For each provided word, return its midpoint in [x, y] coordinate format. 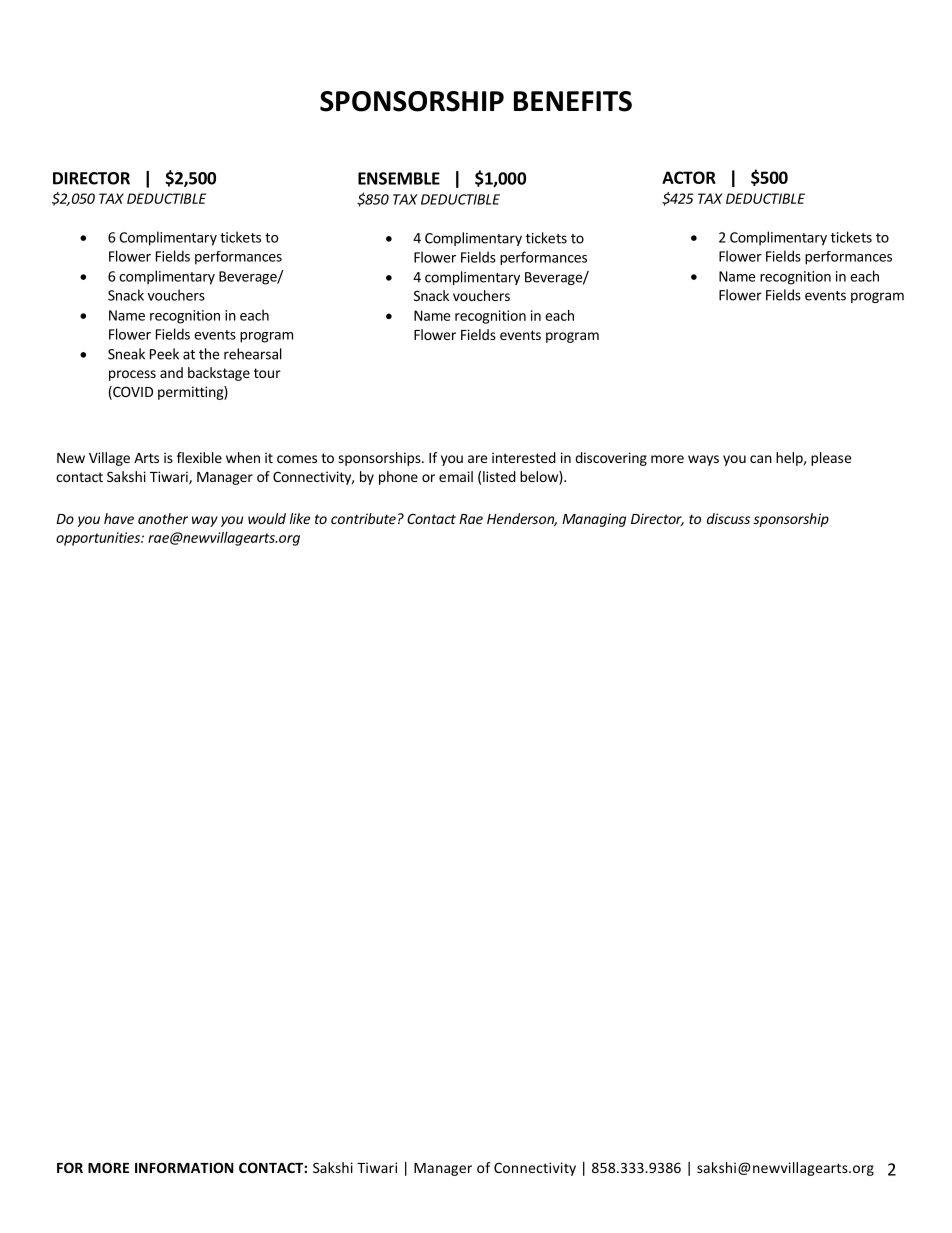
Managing [594, 520]
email [456, 476]
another [163, 518]
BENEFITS [573, 101]
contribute [363, 518]
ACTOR [689, 177]
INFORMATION [184, 1167]
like [300, 518]
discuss [728, 518]
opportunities [99, 539]
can [761, 459]
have [119, 518]
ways [703, 460]
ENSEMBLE [399, 178]
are [477, 459]
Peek [164, 354]
